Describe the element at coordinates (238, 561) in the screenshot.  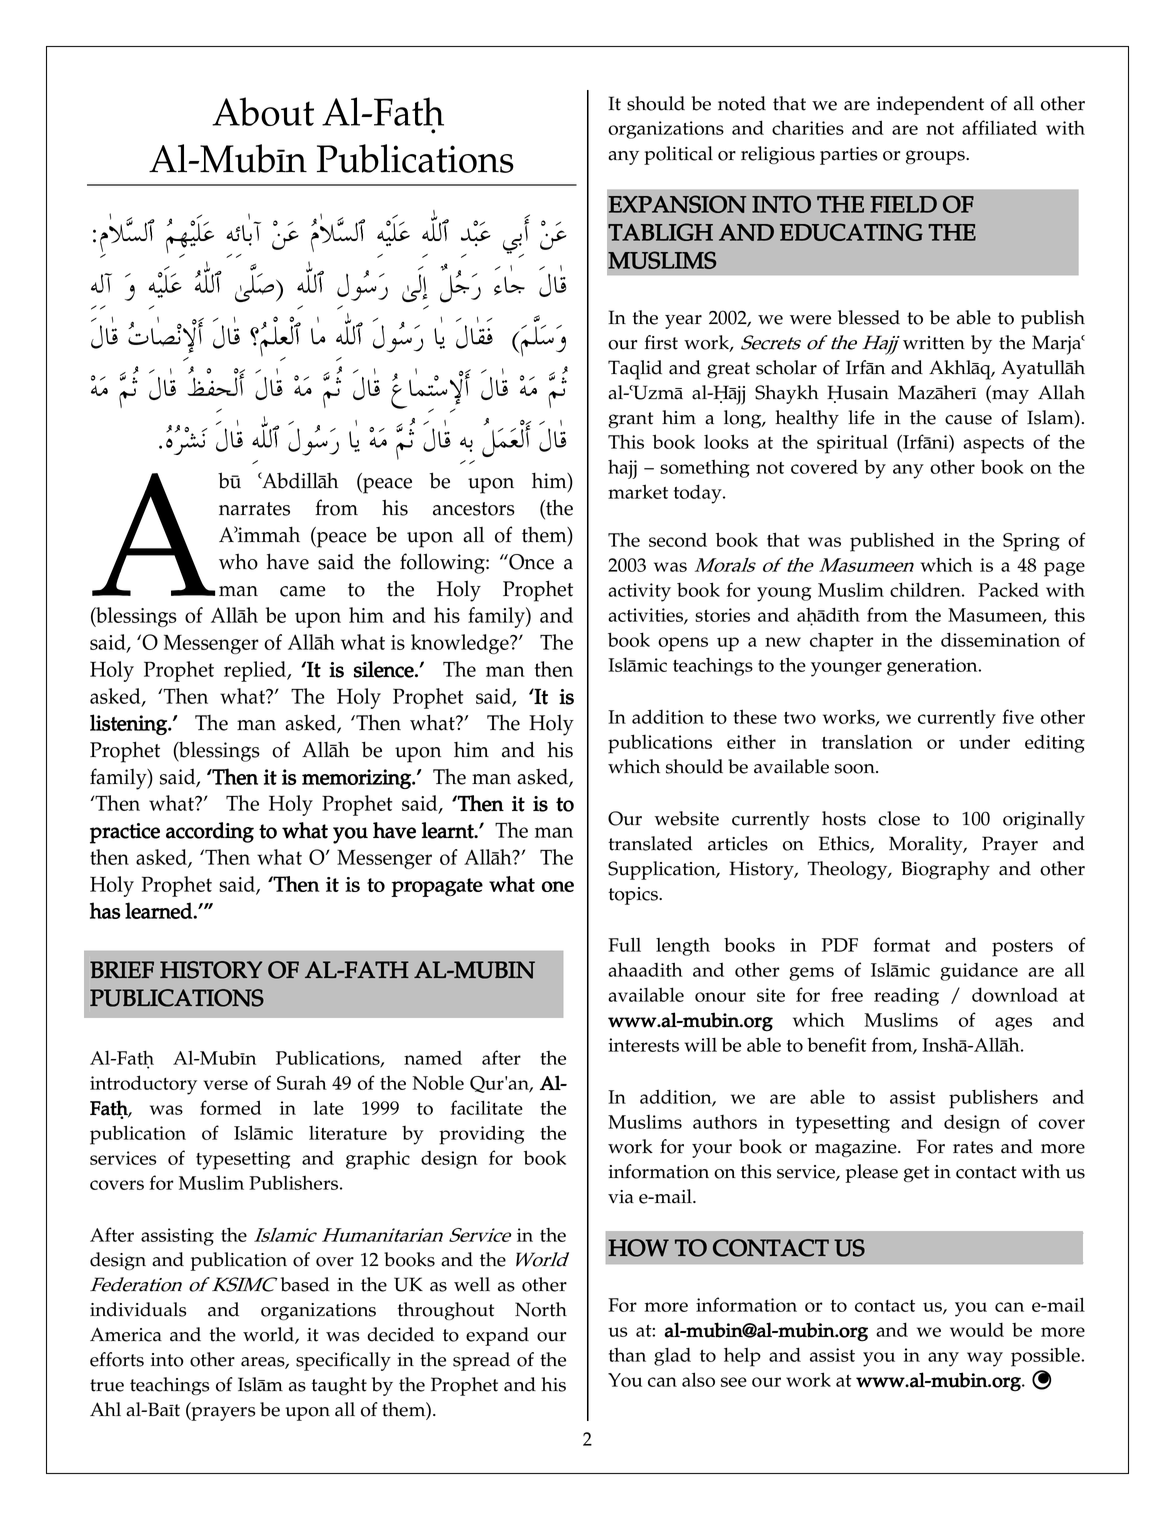
I see `who` at that location.
